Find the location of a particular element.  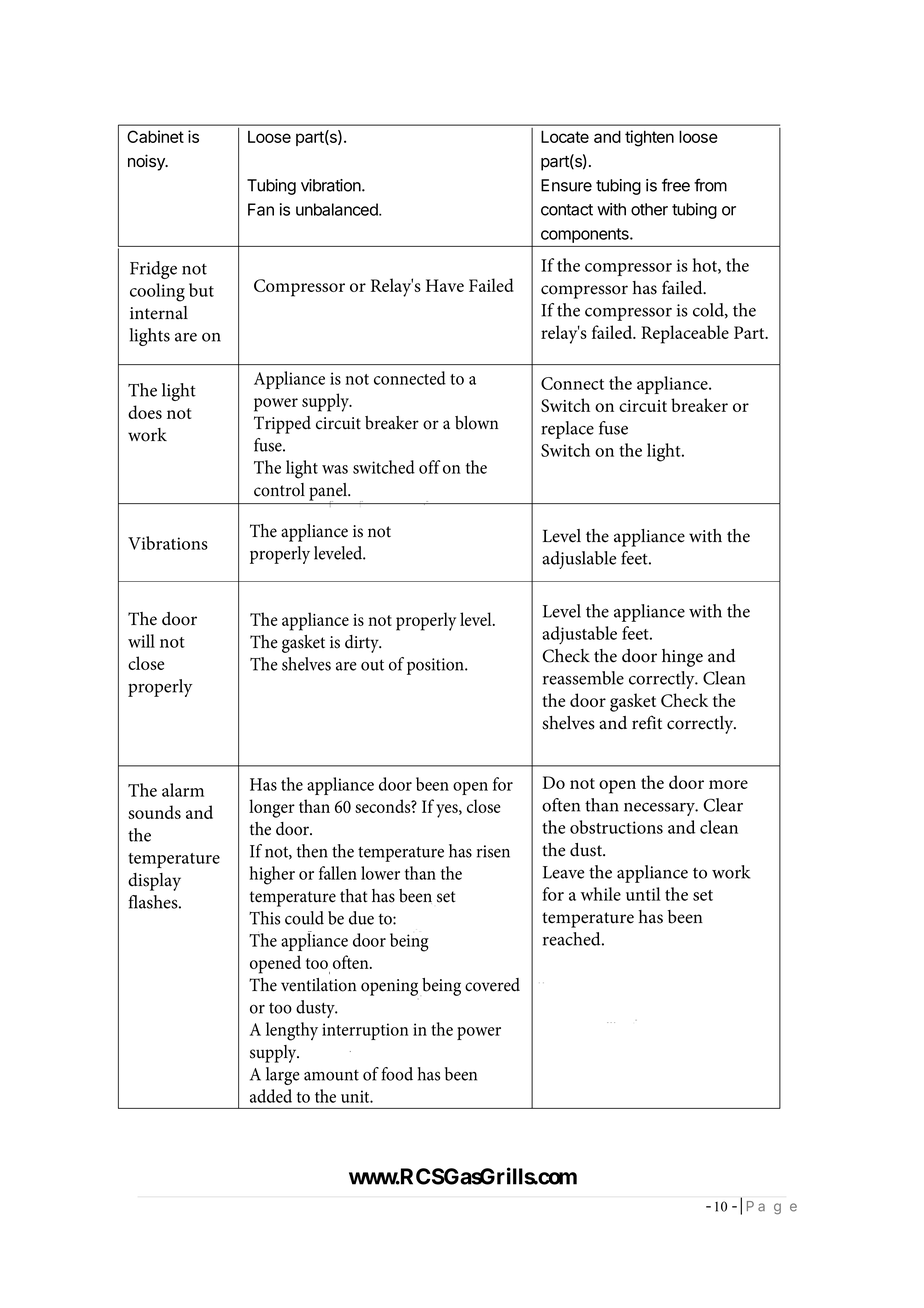

noisy is located at coordinates (147, 162).
